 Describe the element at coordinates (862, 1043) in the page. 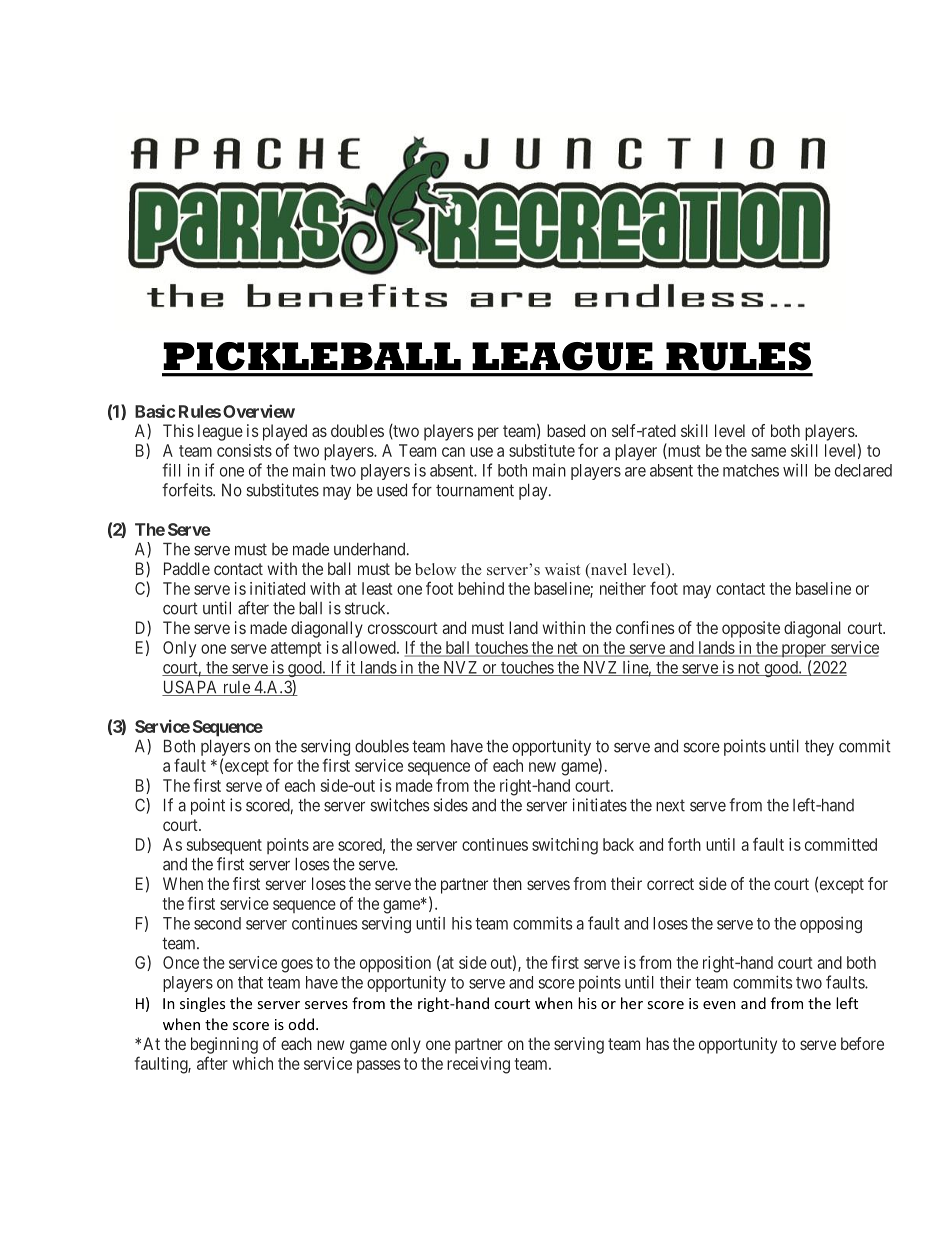

I see `before` at that location.
